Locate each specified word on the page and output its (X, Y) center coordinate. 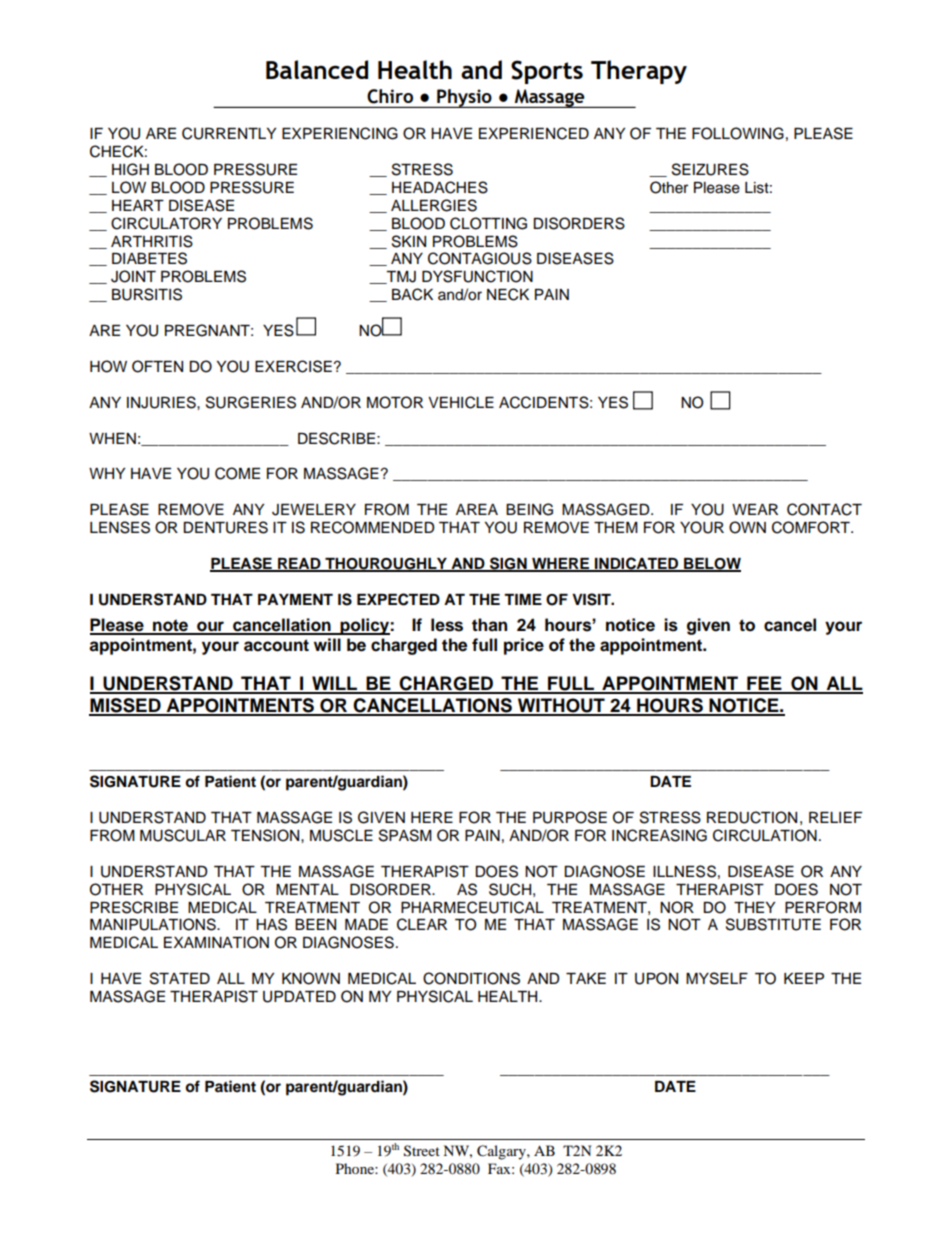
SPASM (405, 835)
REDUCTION (752, 817)
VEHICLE (461, 402)
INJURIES (162, 402)
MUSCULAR (183, 835)
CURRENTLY (229, 133)
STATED (180, 978)
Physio (464, 98)
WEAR (755, 509)
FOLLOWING (738, 133)
